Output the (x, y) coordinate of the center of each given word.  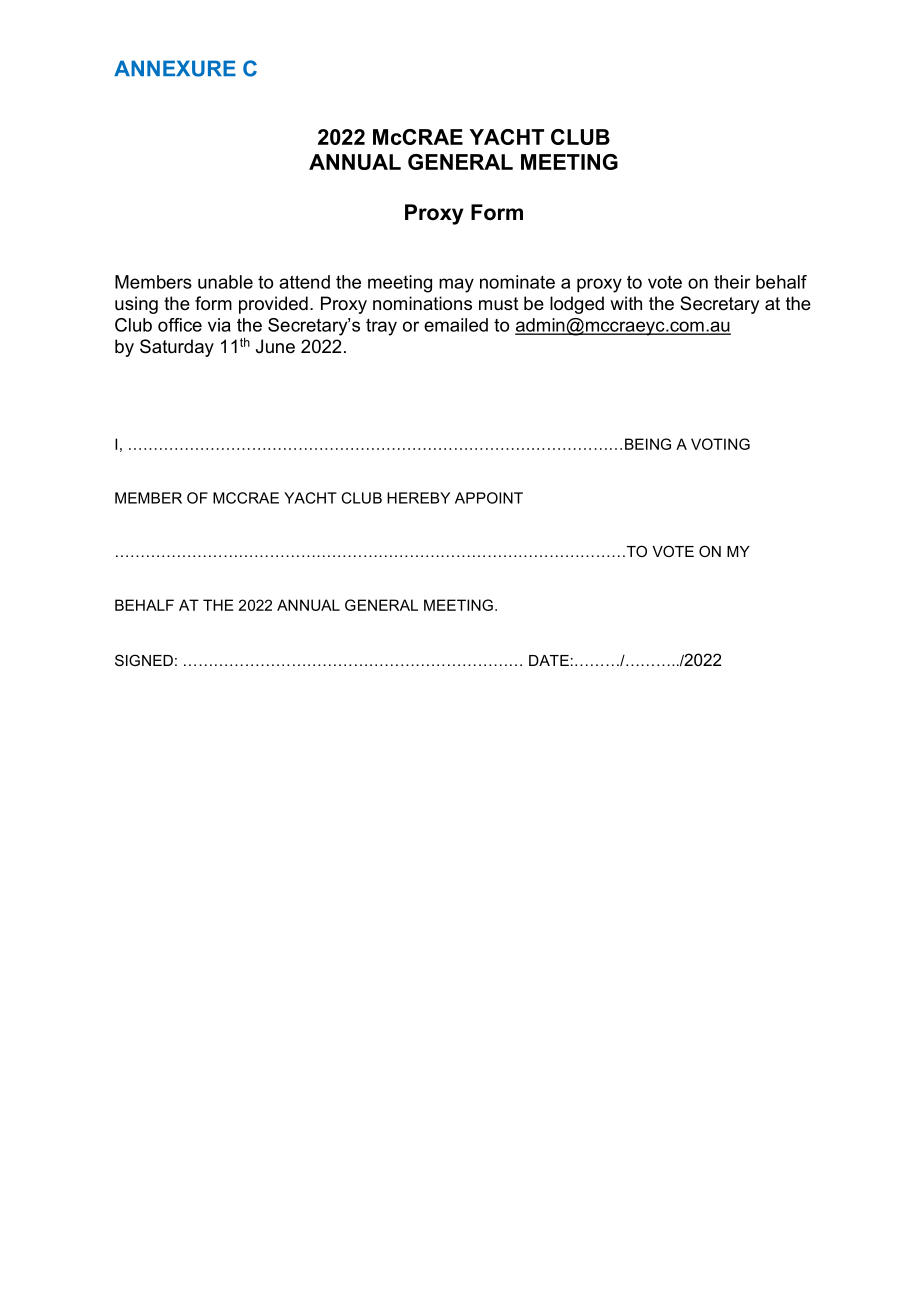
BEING (648, 444)
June (275, 346)
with (626, 303)
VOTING (720, 444)
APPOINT (489, 498)
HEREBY (418, 498)
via (219, 325)
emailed (456, 325)
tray (381, 327)
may (456, 285)
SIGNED (144, 660)
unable (225, 282)
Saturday (177, 348)
